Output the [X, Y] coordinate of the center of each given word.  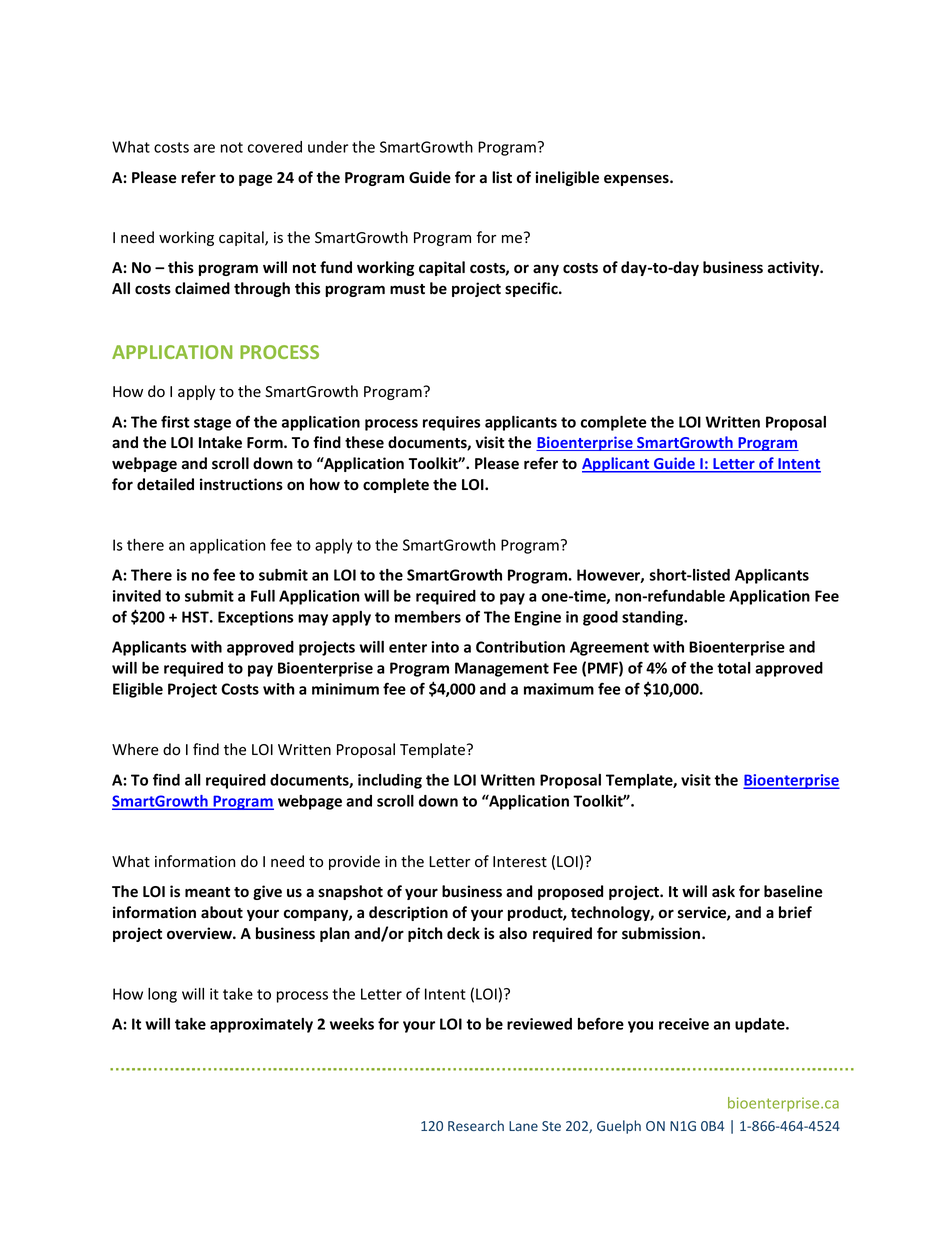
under [328, 147]
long [162, 995]
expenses [637, 180]
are [204, 148]
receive [684, 1024]
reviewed [539, 1024]
